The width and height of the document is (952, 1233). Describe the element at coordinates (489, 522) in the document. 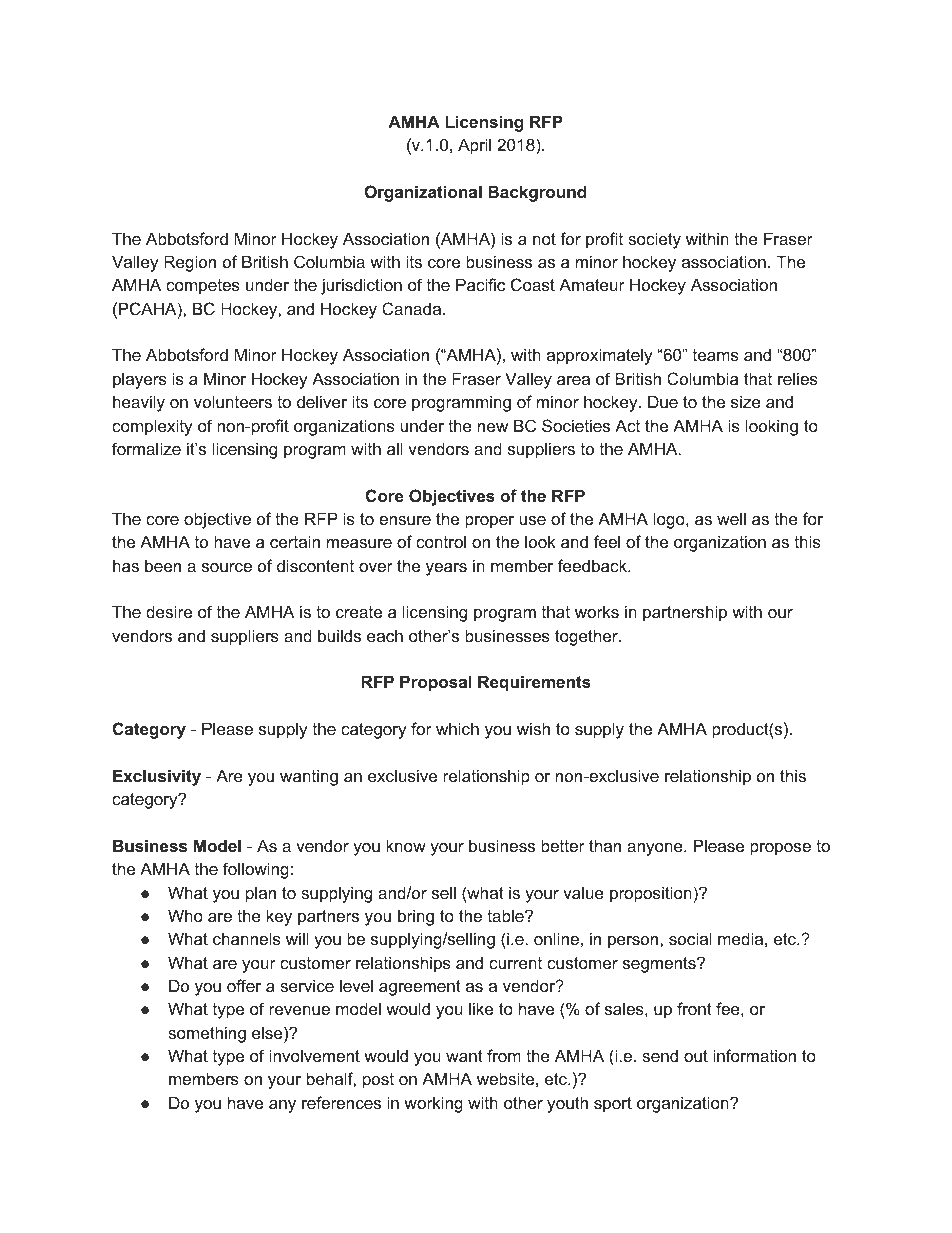

I see `proper` at that location.
